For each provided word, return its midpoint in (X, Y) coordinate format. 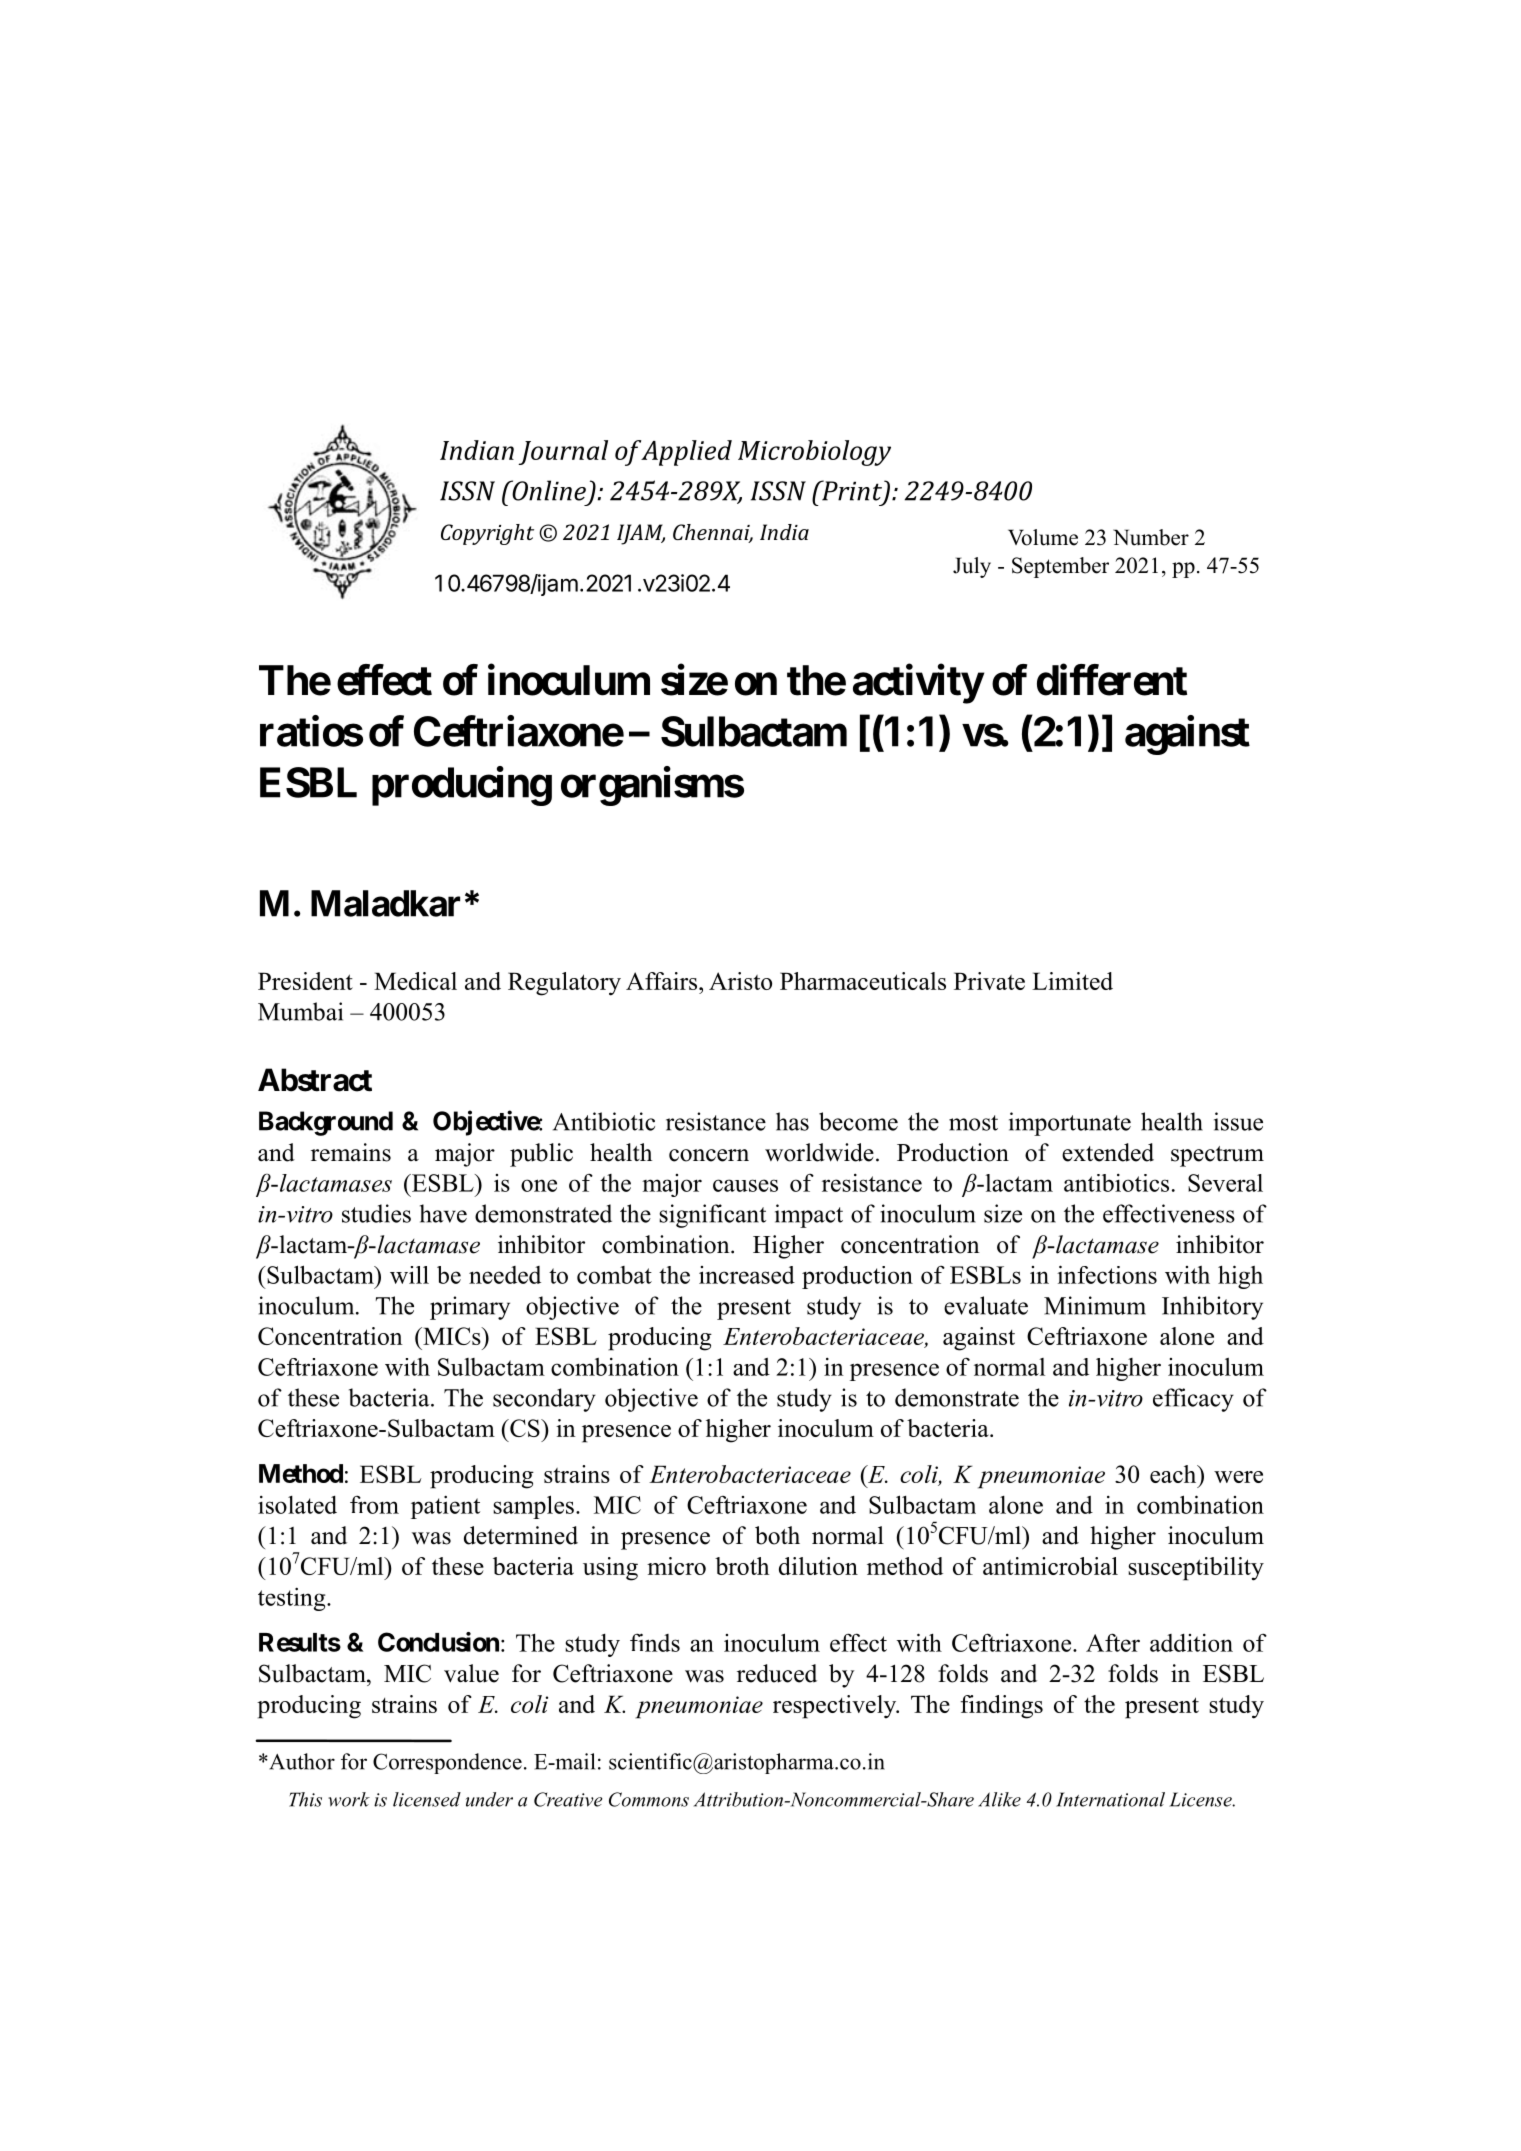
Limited (1072, 981)
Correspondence (447, 1763)
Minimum (1095, 1305)
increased (747, 1275)
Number (1151, 537)
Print (852, 491)
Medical (415, 981)
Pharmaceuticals (863, 981)
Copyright (487, 534)
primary (470, 1308)
